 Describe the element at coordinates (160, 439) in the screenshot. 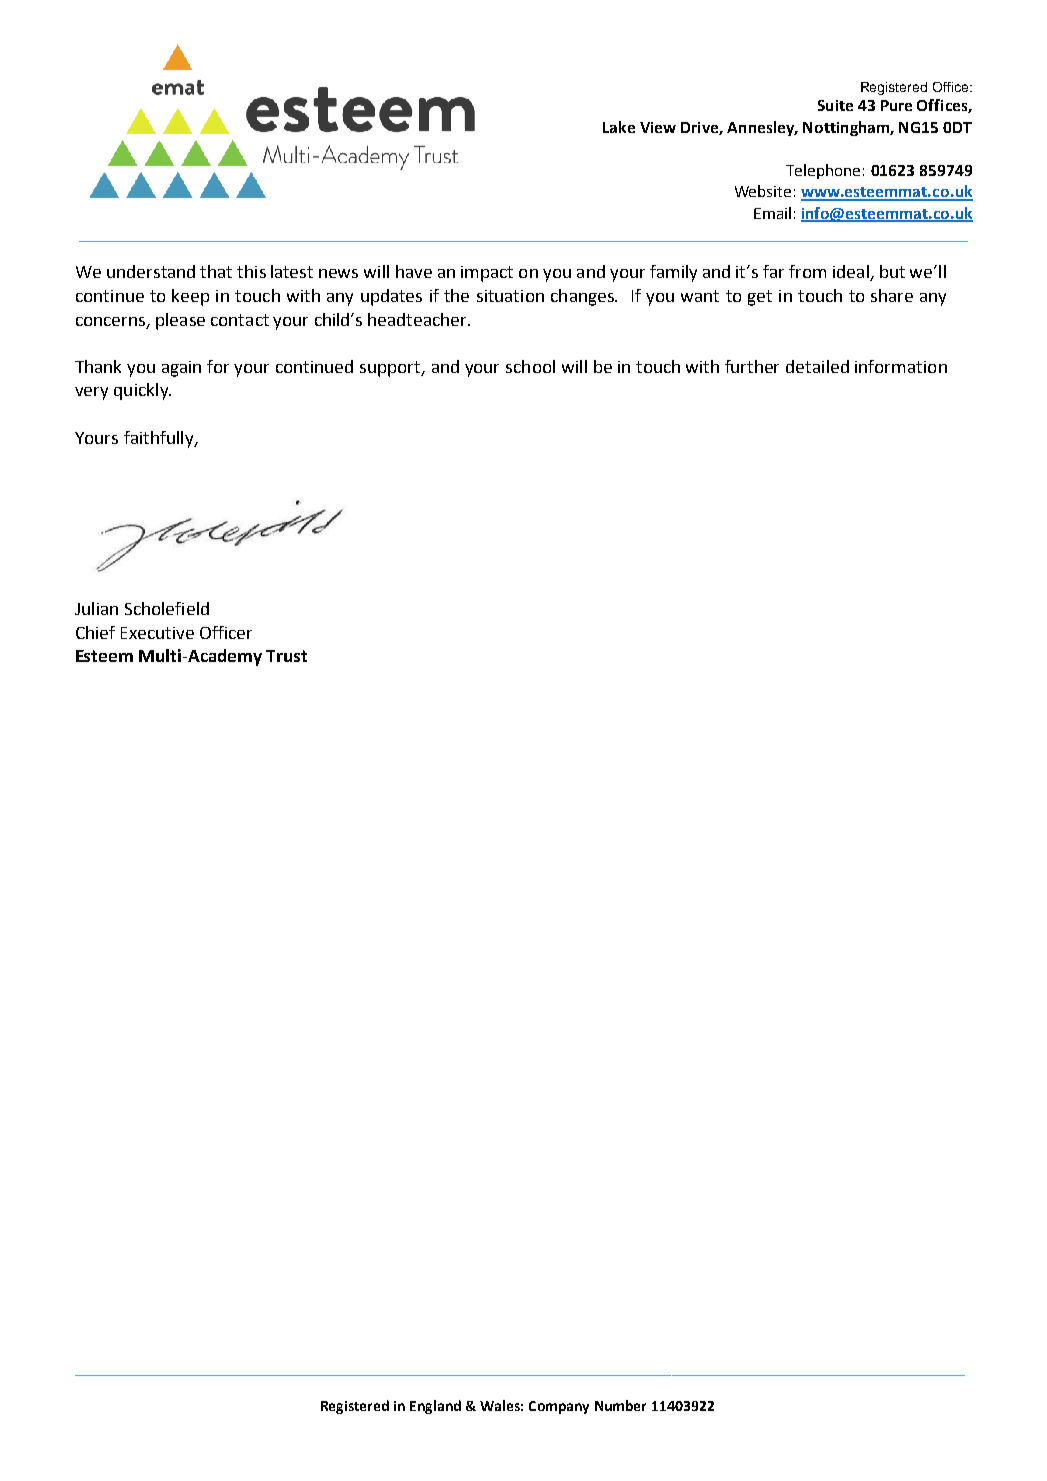

I see `faithfully` at that location.
